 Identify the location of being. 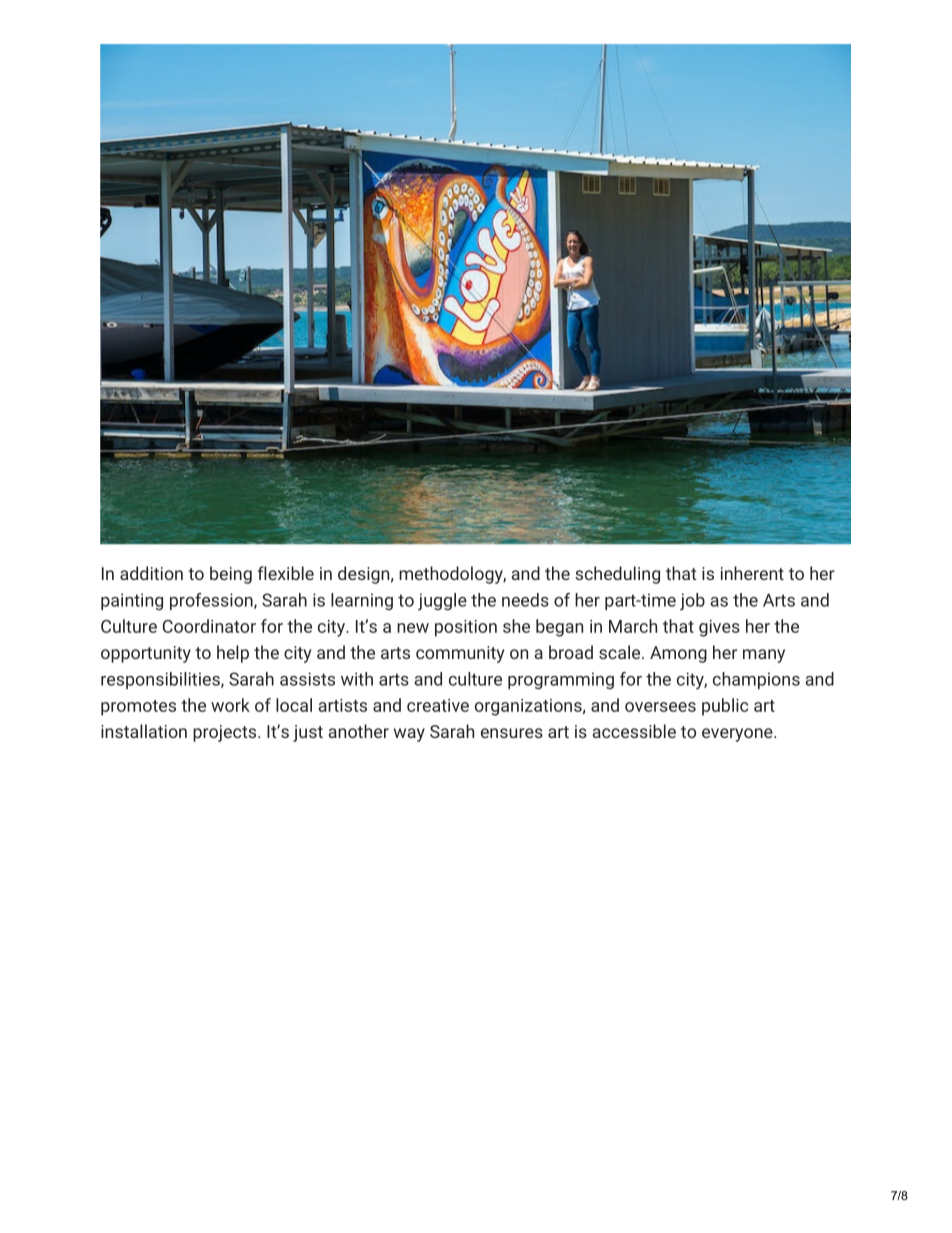
(231, 575).
